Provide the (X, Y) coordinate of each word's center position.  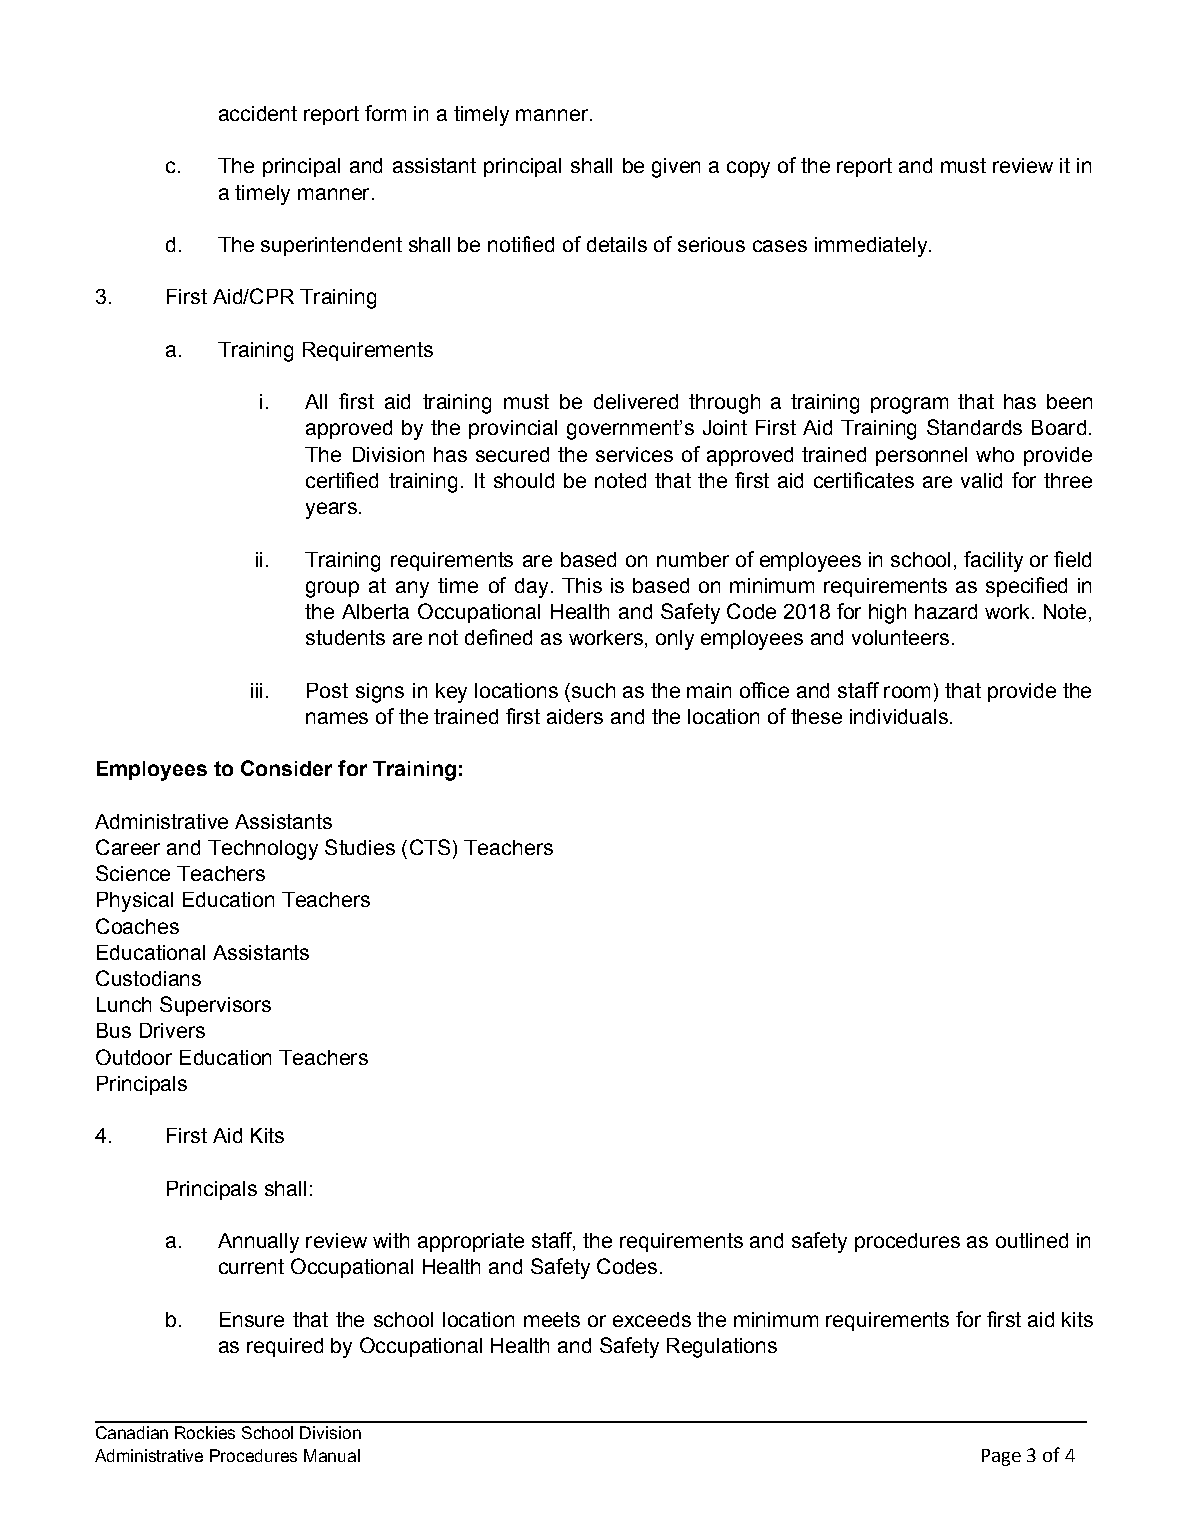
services (634, 454)
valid (981, 480)
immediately (872, 247)
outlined (1032, 1240)
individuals (899, 716)
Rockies (205, 1432)
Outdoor (134, 1057)
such (593, 690)
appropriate (471, 1242)
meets (552, 1319)
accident (258, 113)
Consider (286, 768)
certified (342, 480)
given (676, 168)
